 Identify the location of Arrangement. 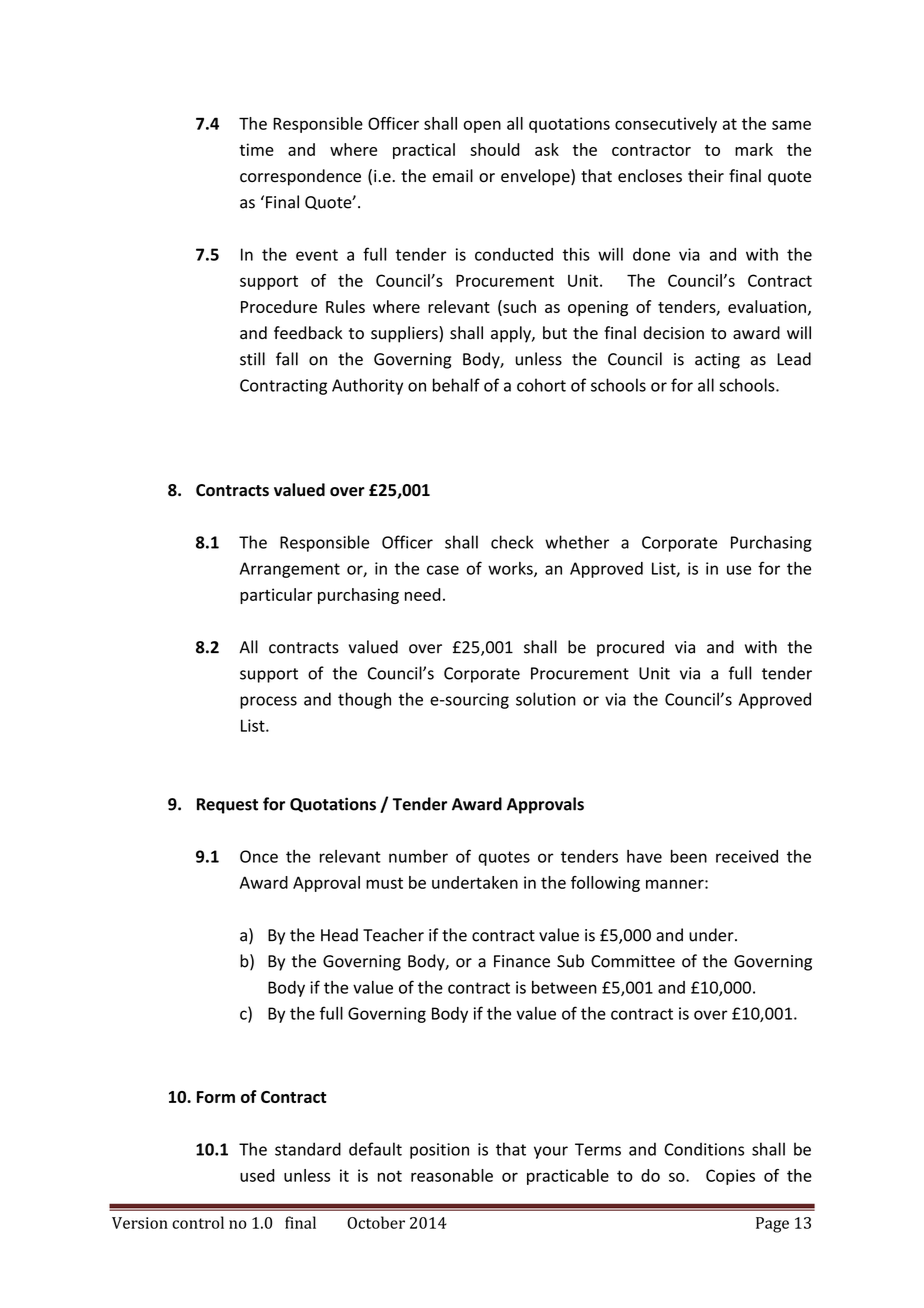
(290, 570).
